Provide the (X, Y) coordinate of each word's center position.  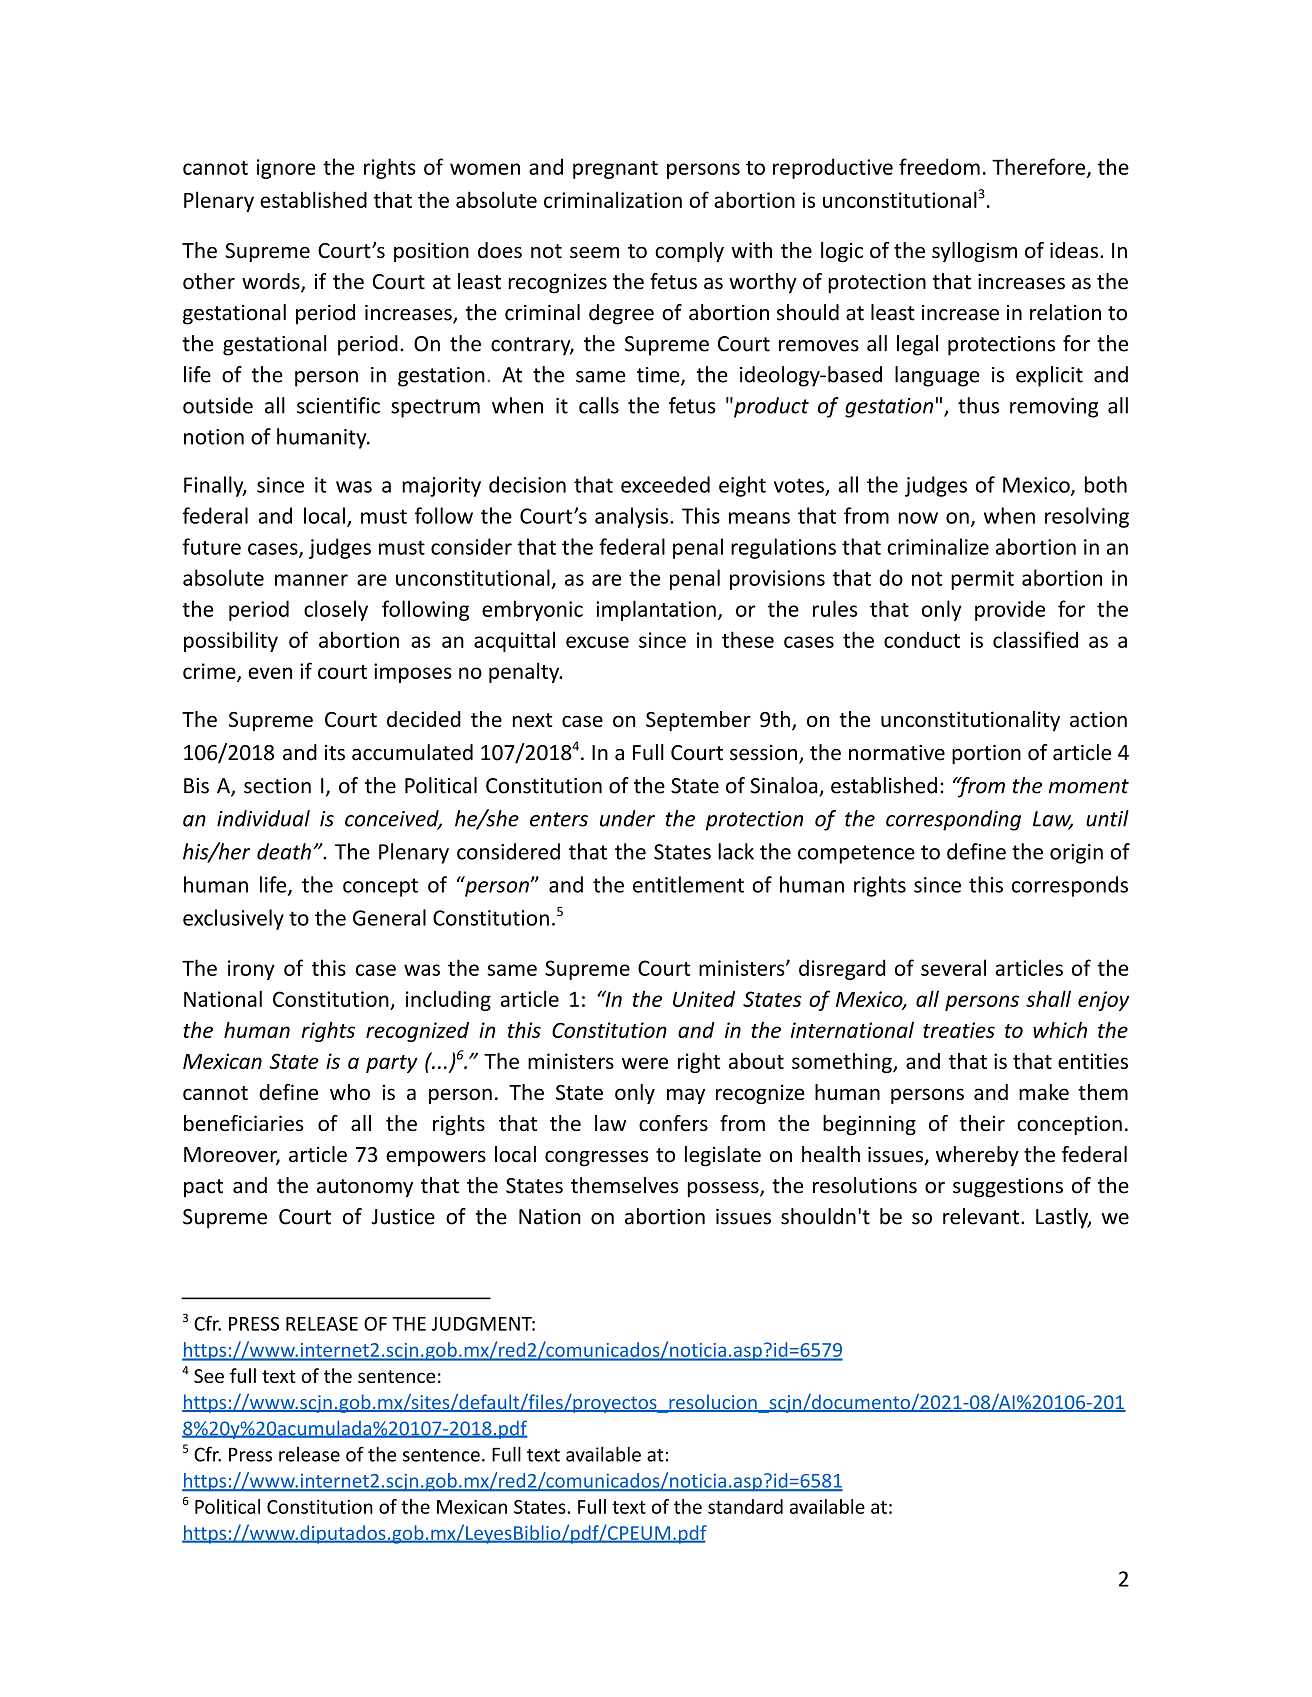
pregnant (615, 170)
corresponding (953, 820)
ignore (286, 169)
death (284, 851)
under (627, 818)
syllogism (974, 252)
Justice (403, 1217)
